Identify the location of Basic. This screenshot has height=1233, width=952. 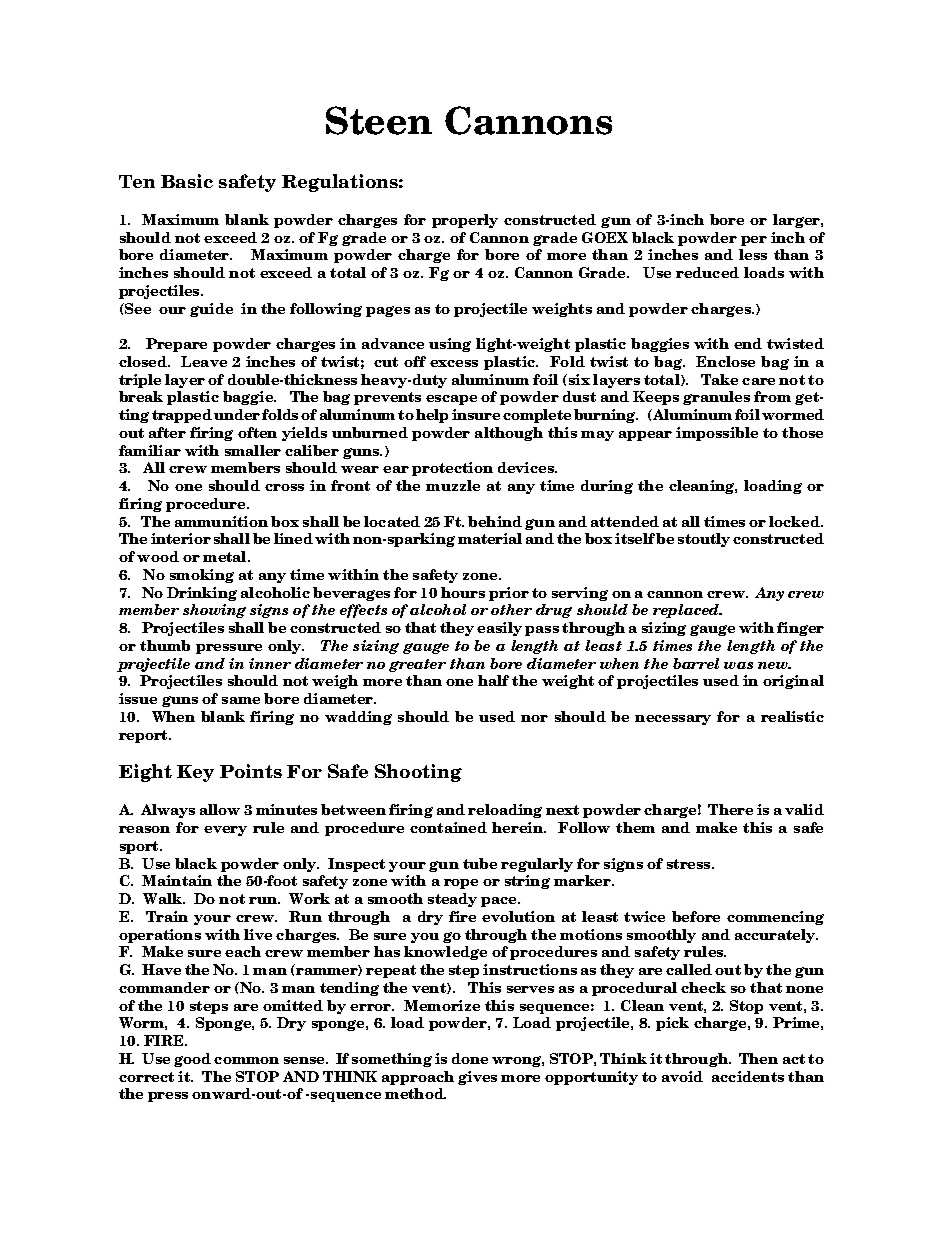
(187, 181).
